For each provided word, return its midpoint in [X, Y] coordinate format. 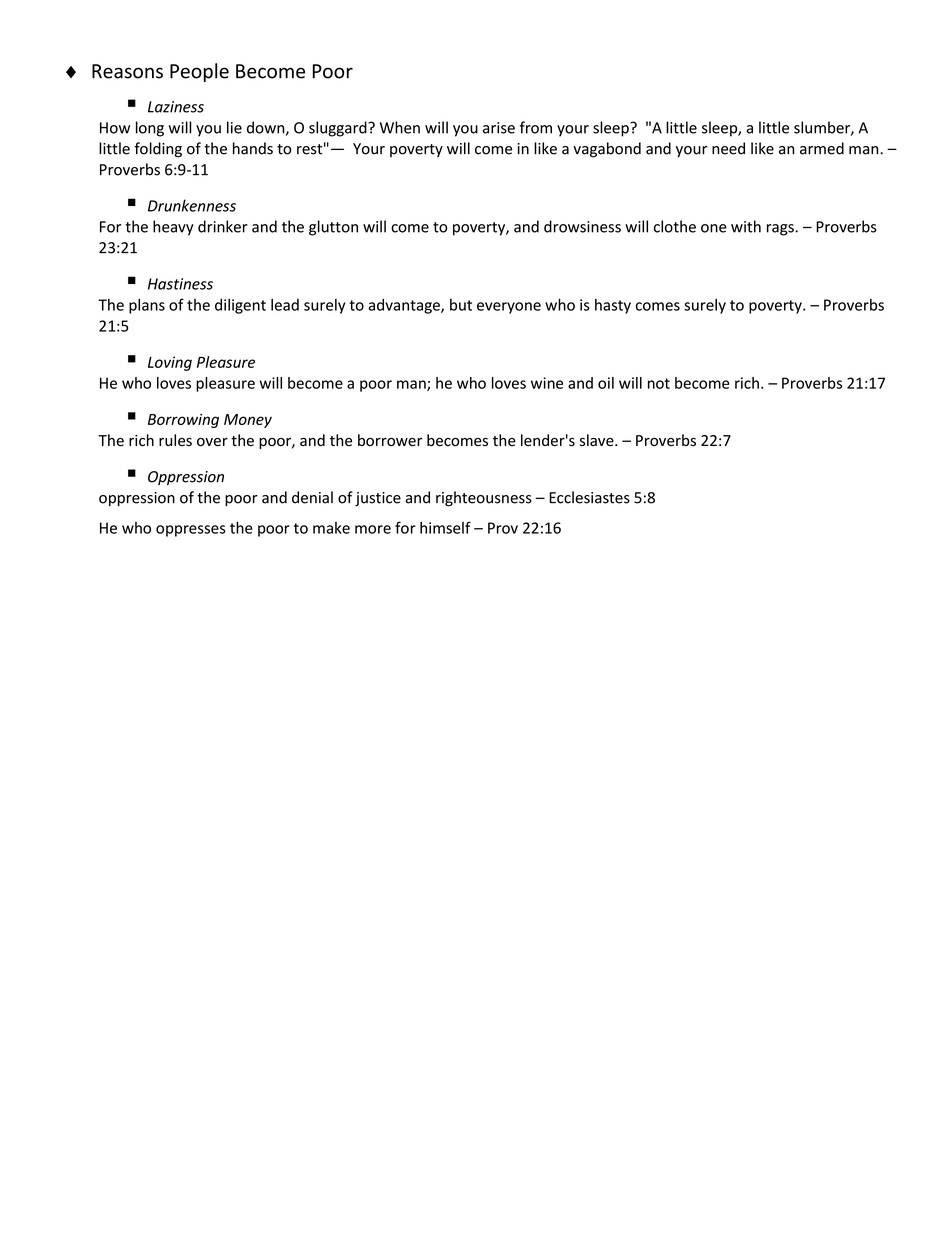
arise [499, 128]
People [199, 72]
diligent [240, 306]
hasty [613, 306]
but [461, 305]
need [728, 148]
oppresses [191, 531]
